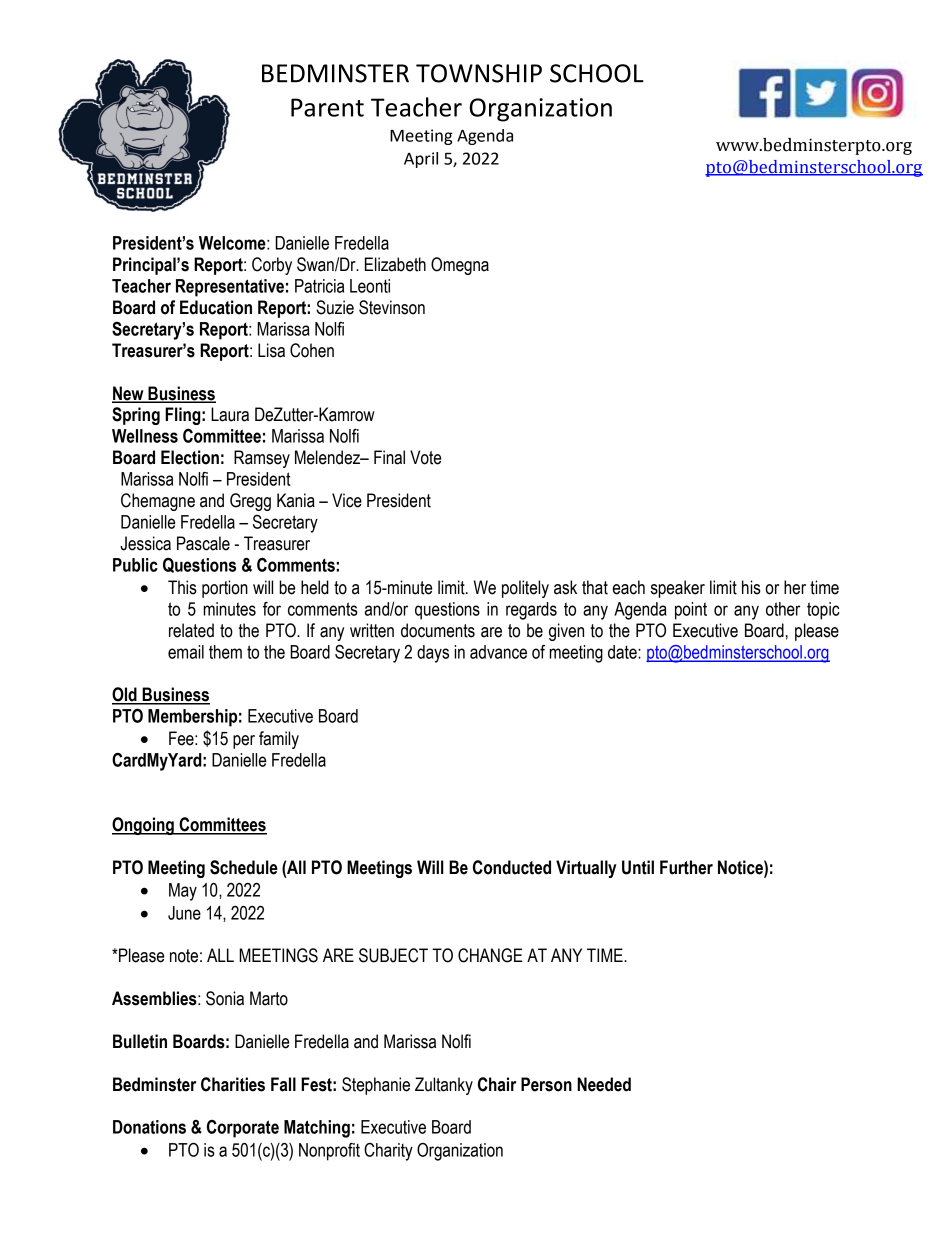 Image resolution: width=952 pixels, height=1233 pixels. Describe the element at coordinates (479, 73) in the screenshot. I see `TOWNSHIP` at that location.
